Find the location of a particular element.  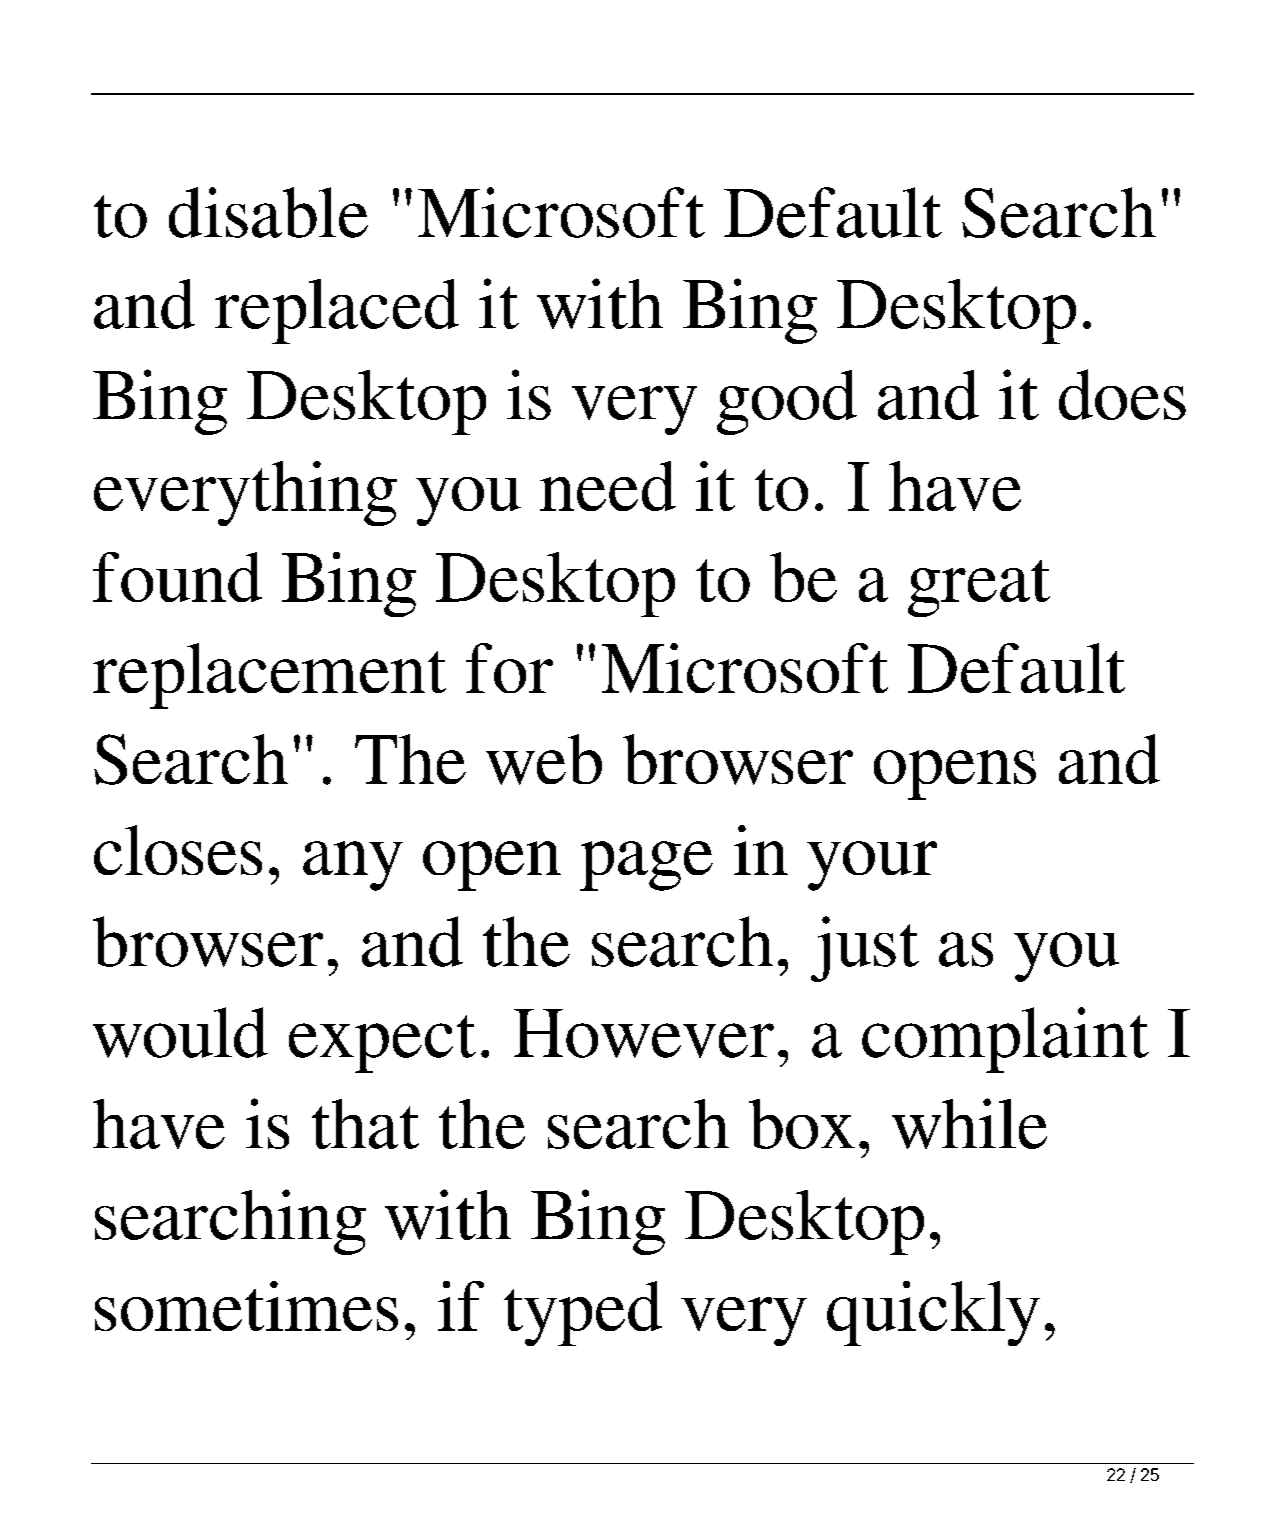

quickly is located at coordinates (933, 1313).
